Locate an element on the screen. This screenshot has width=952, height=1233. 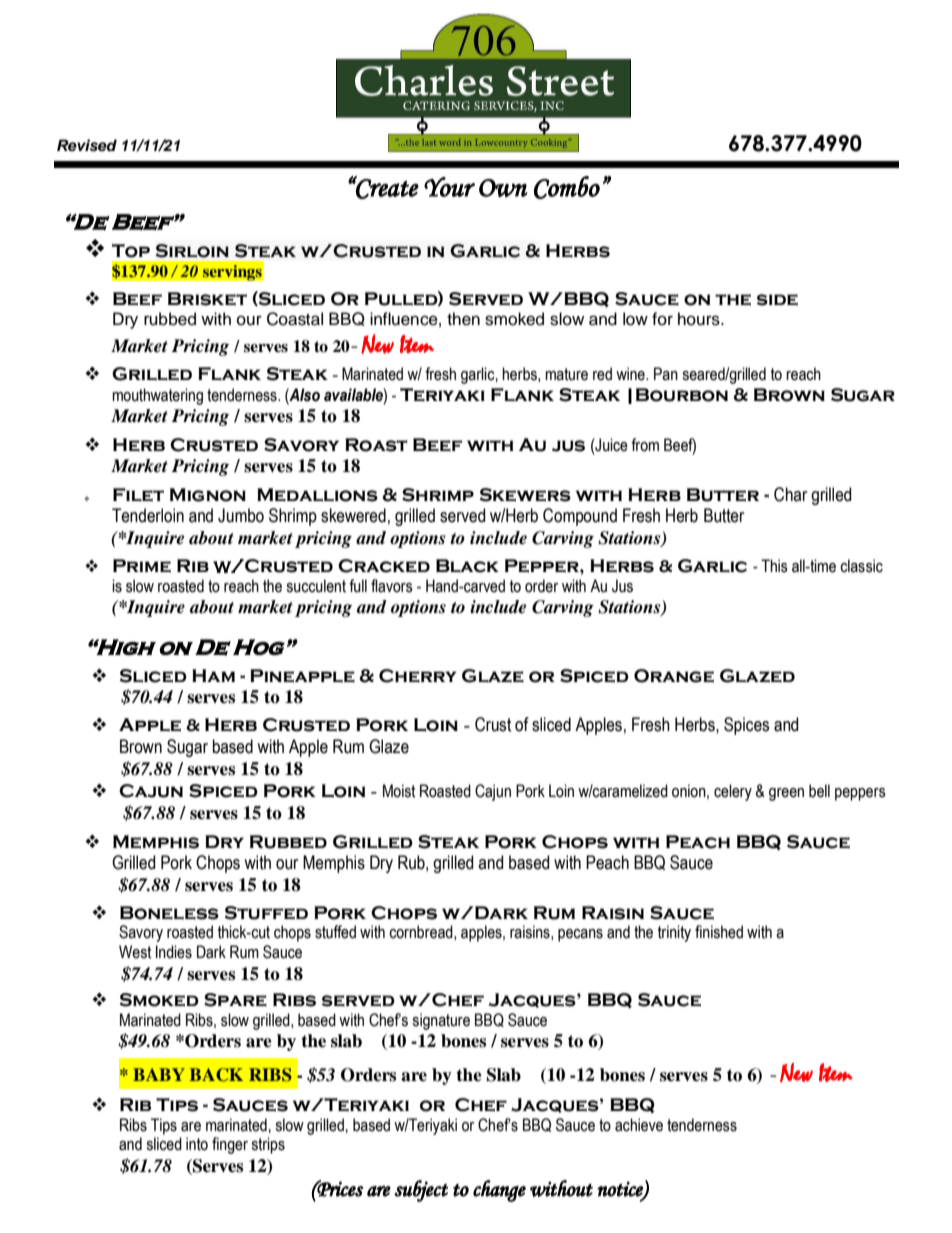
Your is located at coordinates (449, 187).
